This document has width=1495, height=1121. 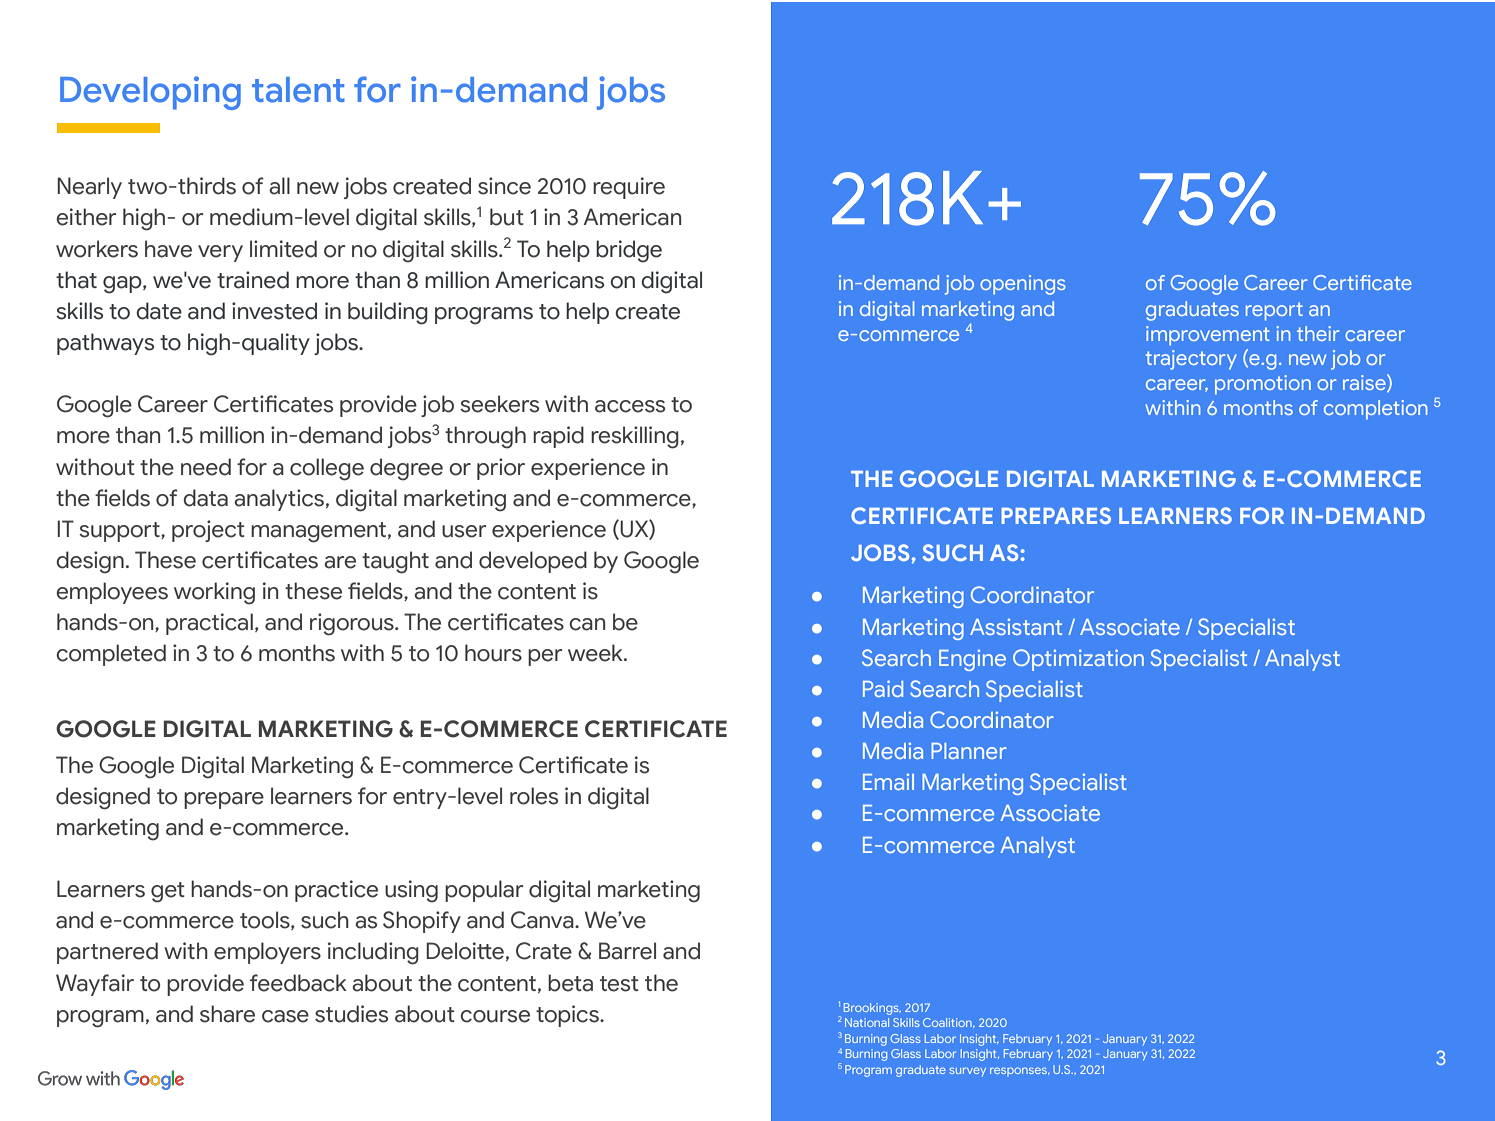 What do you see at coordinates (214, 593) in the document?
I see `working` at bounding box center [214, 593].
